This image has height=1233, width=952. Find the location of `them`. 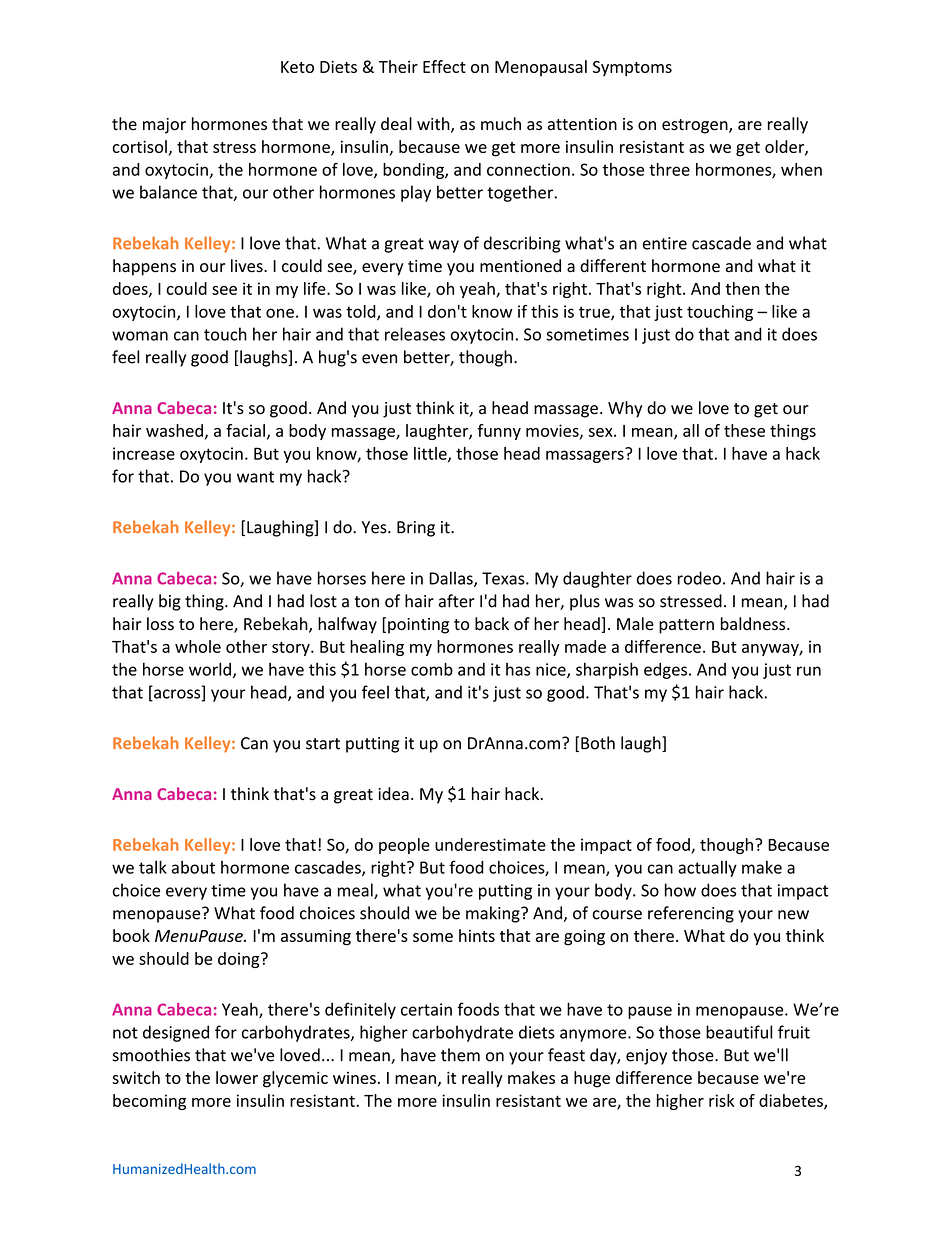

them is located at coordinates (460, 1055).
